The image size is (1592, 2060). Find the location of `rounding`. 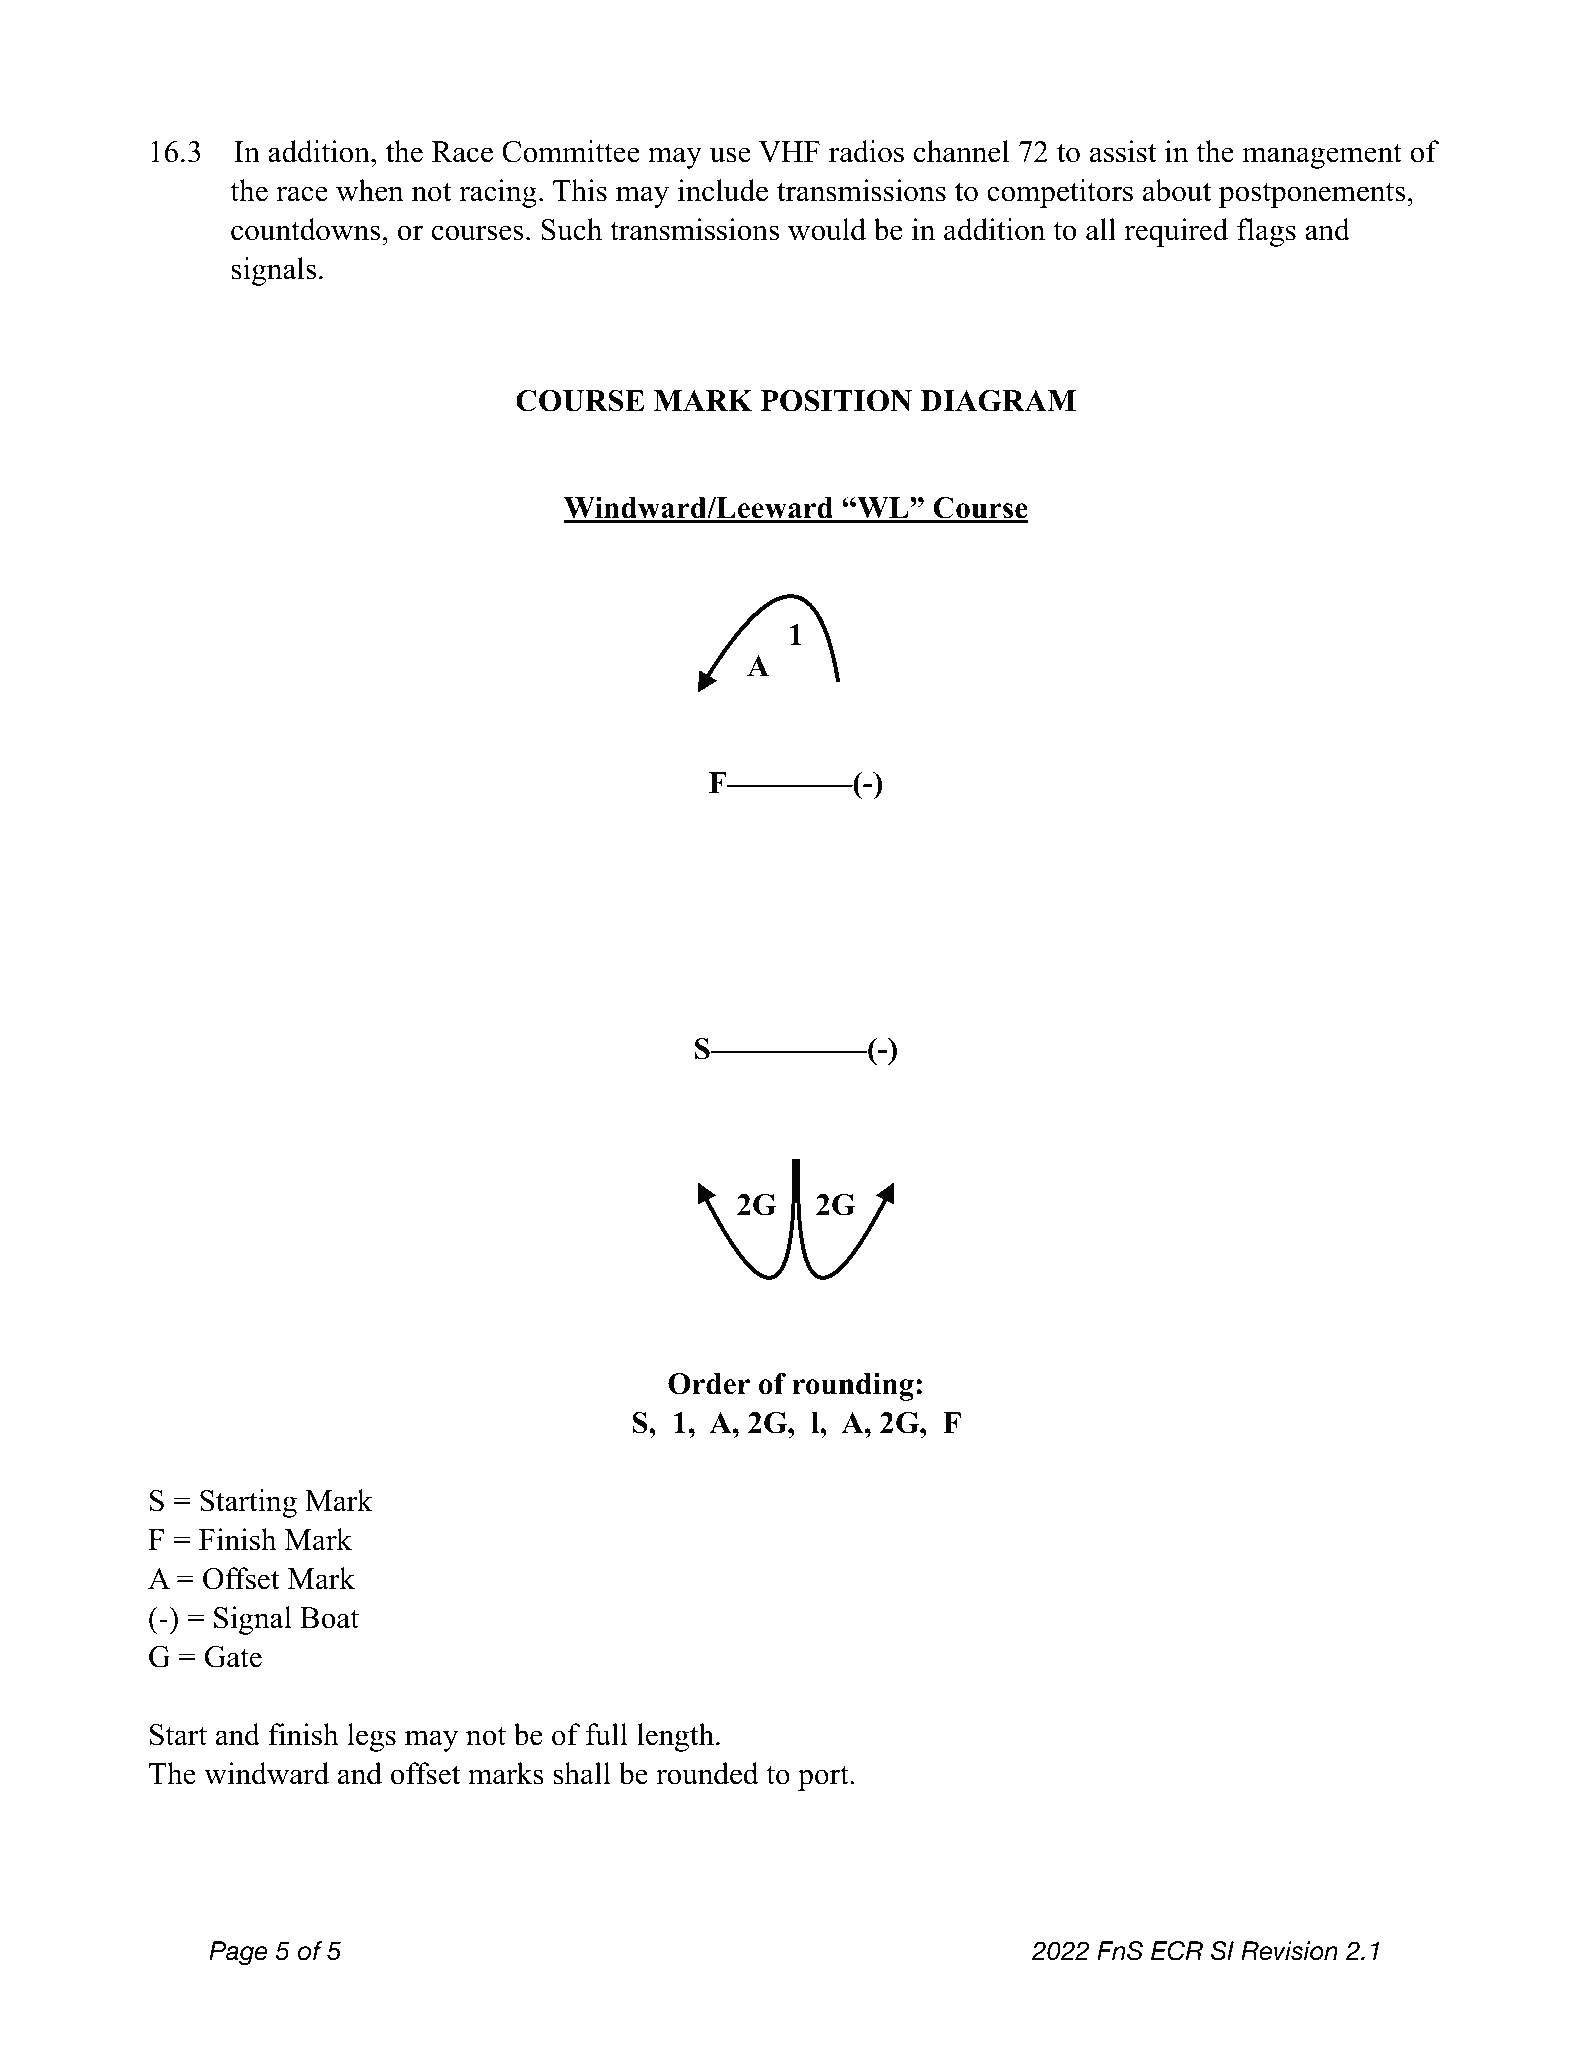

rounding is located at coordinates (853, 1387).
